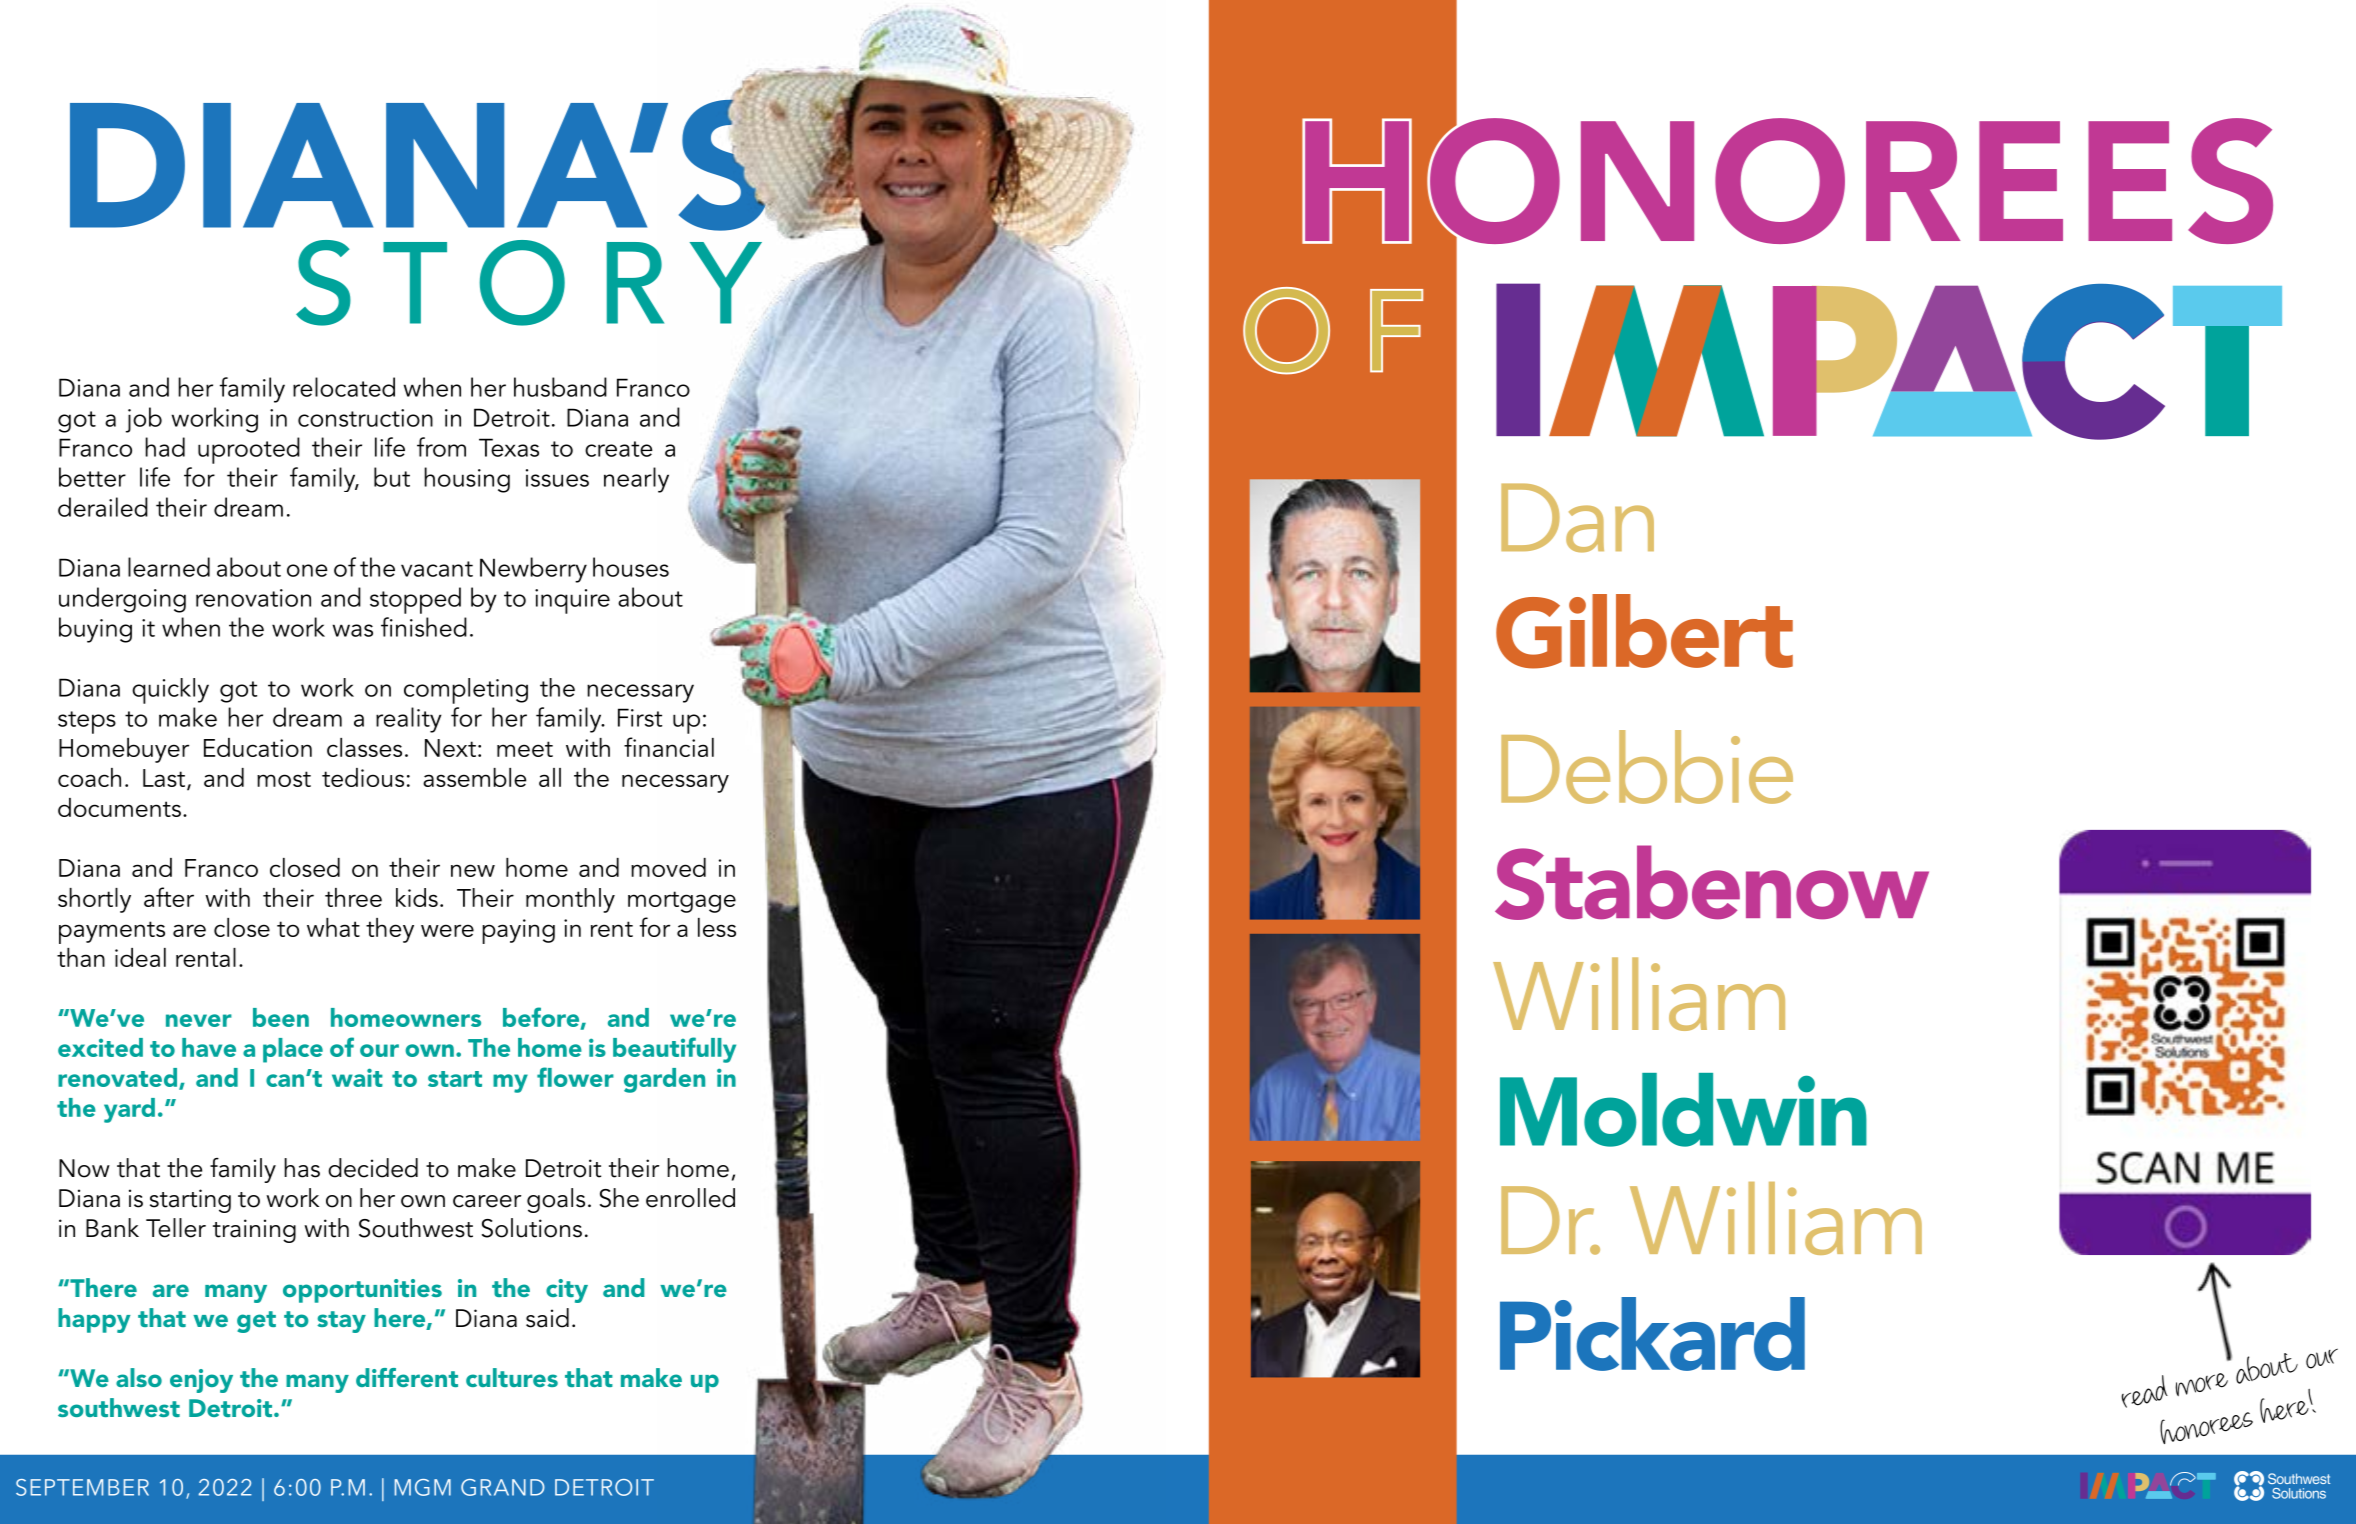 Image resolution: width=2356 pixels, height=1524 pixels. What do you see at coordinates (503, 1487) in the screenshot?
I see `GRAND` at bounding box center [503, 1487].
